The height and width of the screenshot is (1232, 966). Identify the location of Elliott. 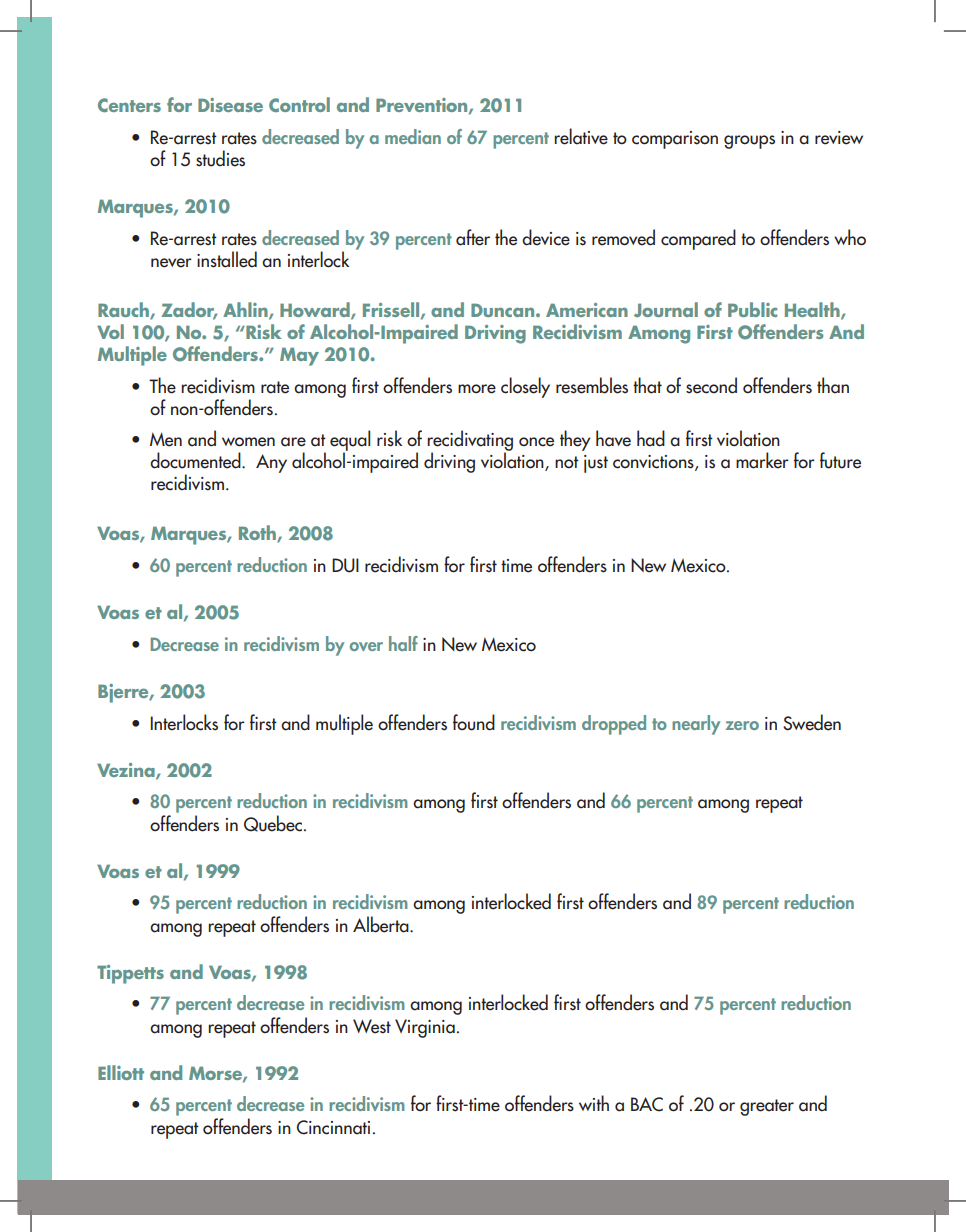
(121, 1072).
